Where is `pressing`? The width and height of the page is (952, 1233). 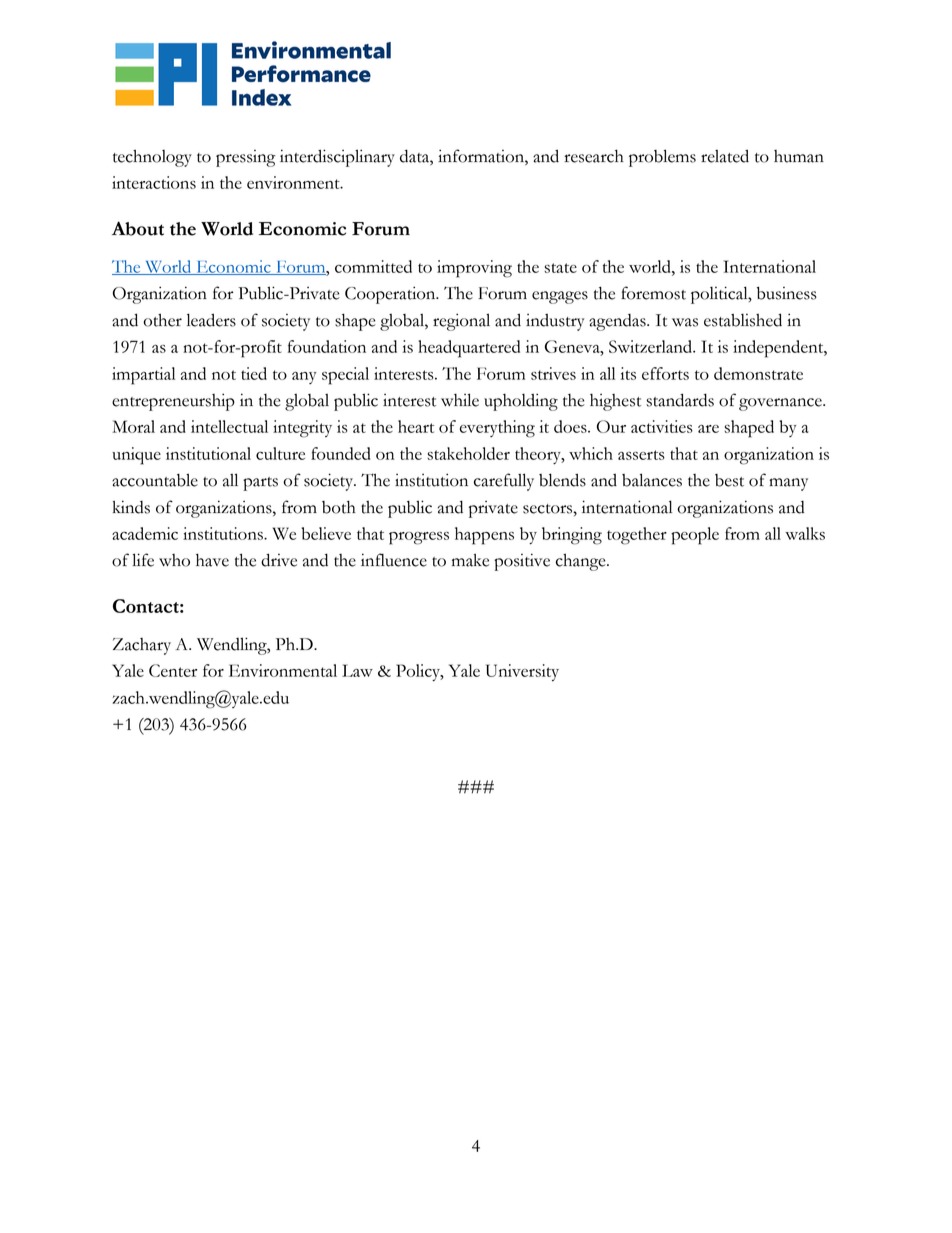
pressing is located at coordinates (245, 158).
